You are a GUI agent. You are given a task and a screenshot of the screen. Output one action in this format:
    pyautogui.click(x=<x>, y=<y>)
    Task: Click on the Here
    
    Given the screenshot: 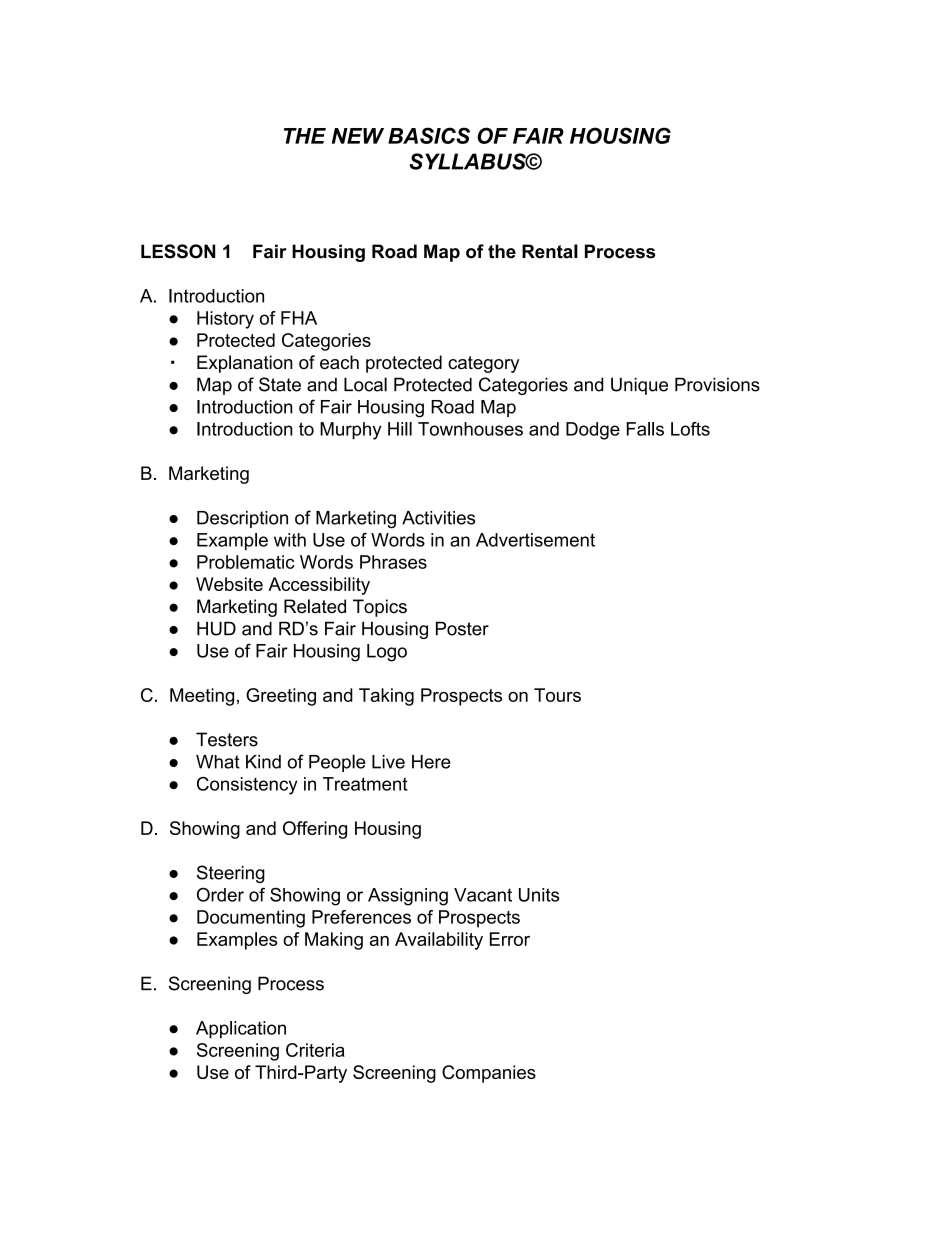 What is the action you would take?
    pyautogui.click(x=431, y=762)
